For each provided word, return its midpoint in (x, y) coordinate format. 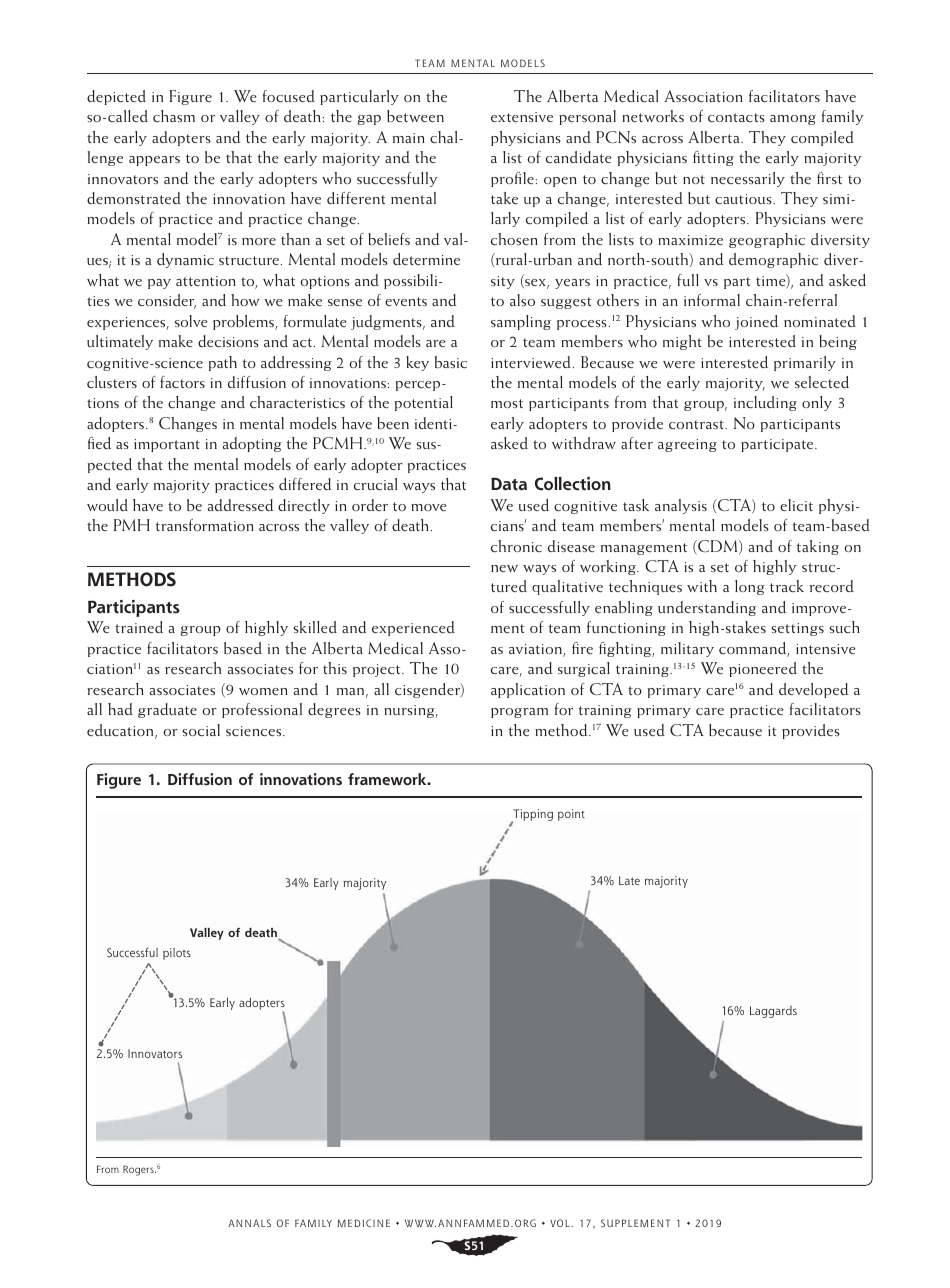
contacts (736, 117)
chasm (174, 116)
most (507, 403)
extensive (522, 117)
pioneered (763, 669)
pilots (177, 954)
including (765, 403)
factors (182, 382)
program (519, 713)
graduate (167, 710)
